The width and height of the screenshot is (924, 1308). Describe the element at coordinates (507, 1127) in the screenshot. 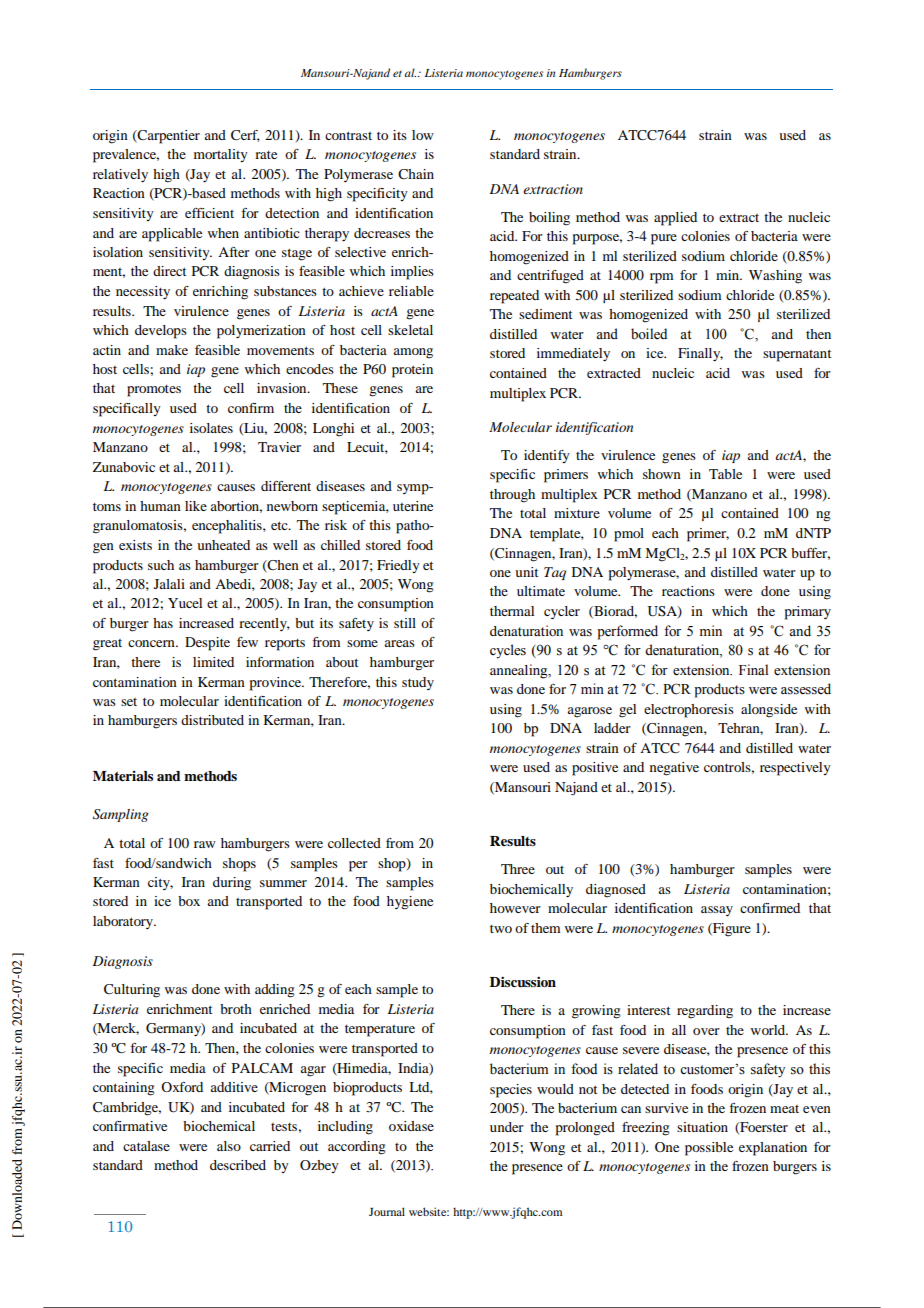

I see `under` at that location.
